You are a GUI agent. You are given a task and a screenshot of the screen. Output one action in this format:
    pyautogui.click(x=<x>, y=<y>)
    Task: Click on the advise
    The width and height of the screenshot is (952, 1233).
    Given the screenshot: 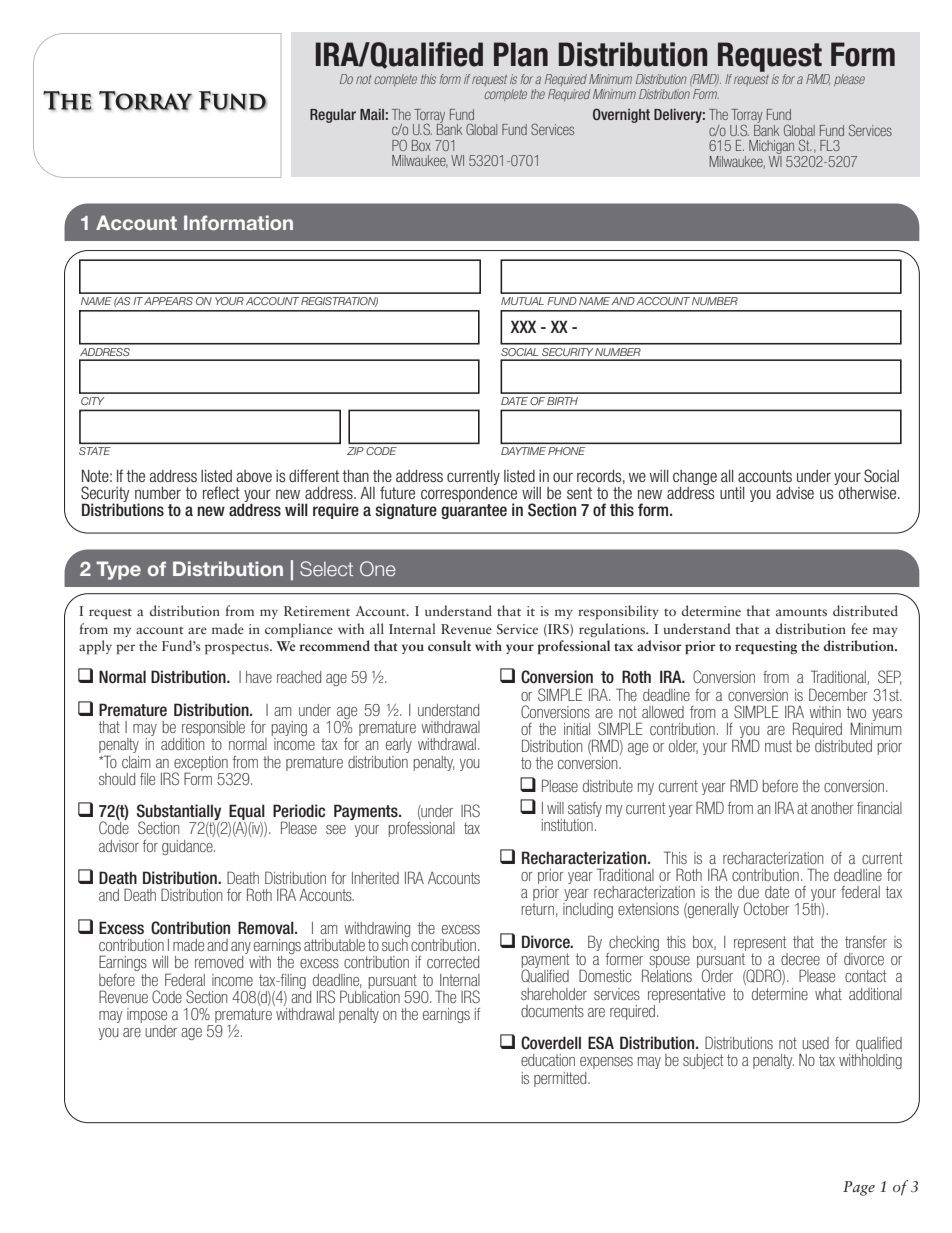 What is the action you would take?
    pyautogui.click(x=795, y=493)
